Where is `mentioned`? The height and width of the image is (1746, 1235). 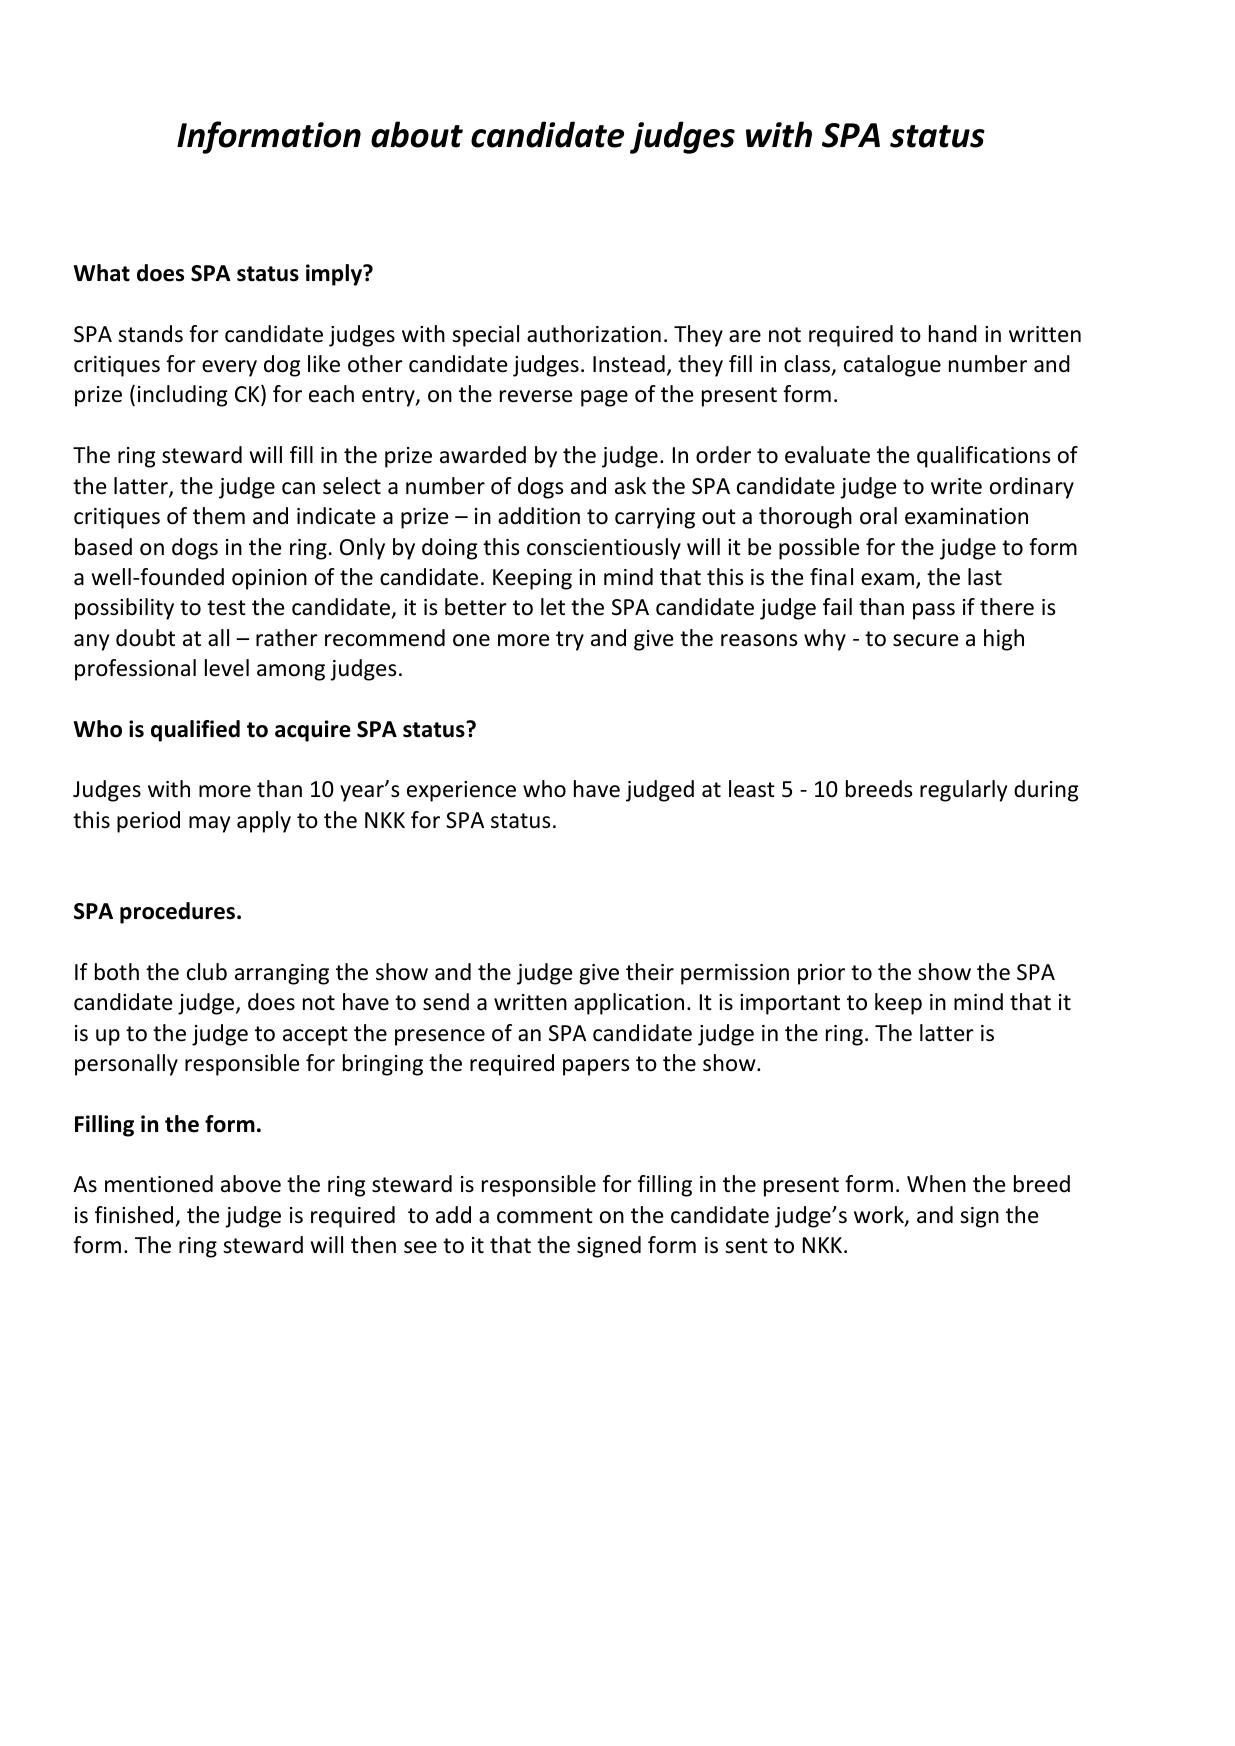
mentioned is located at coordinates (159, 1184).
